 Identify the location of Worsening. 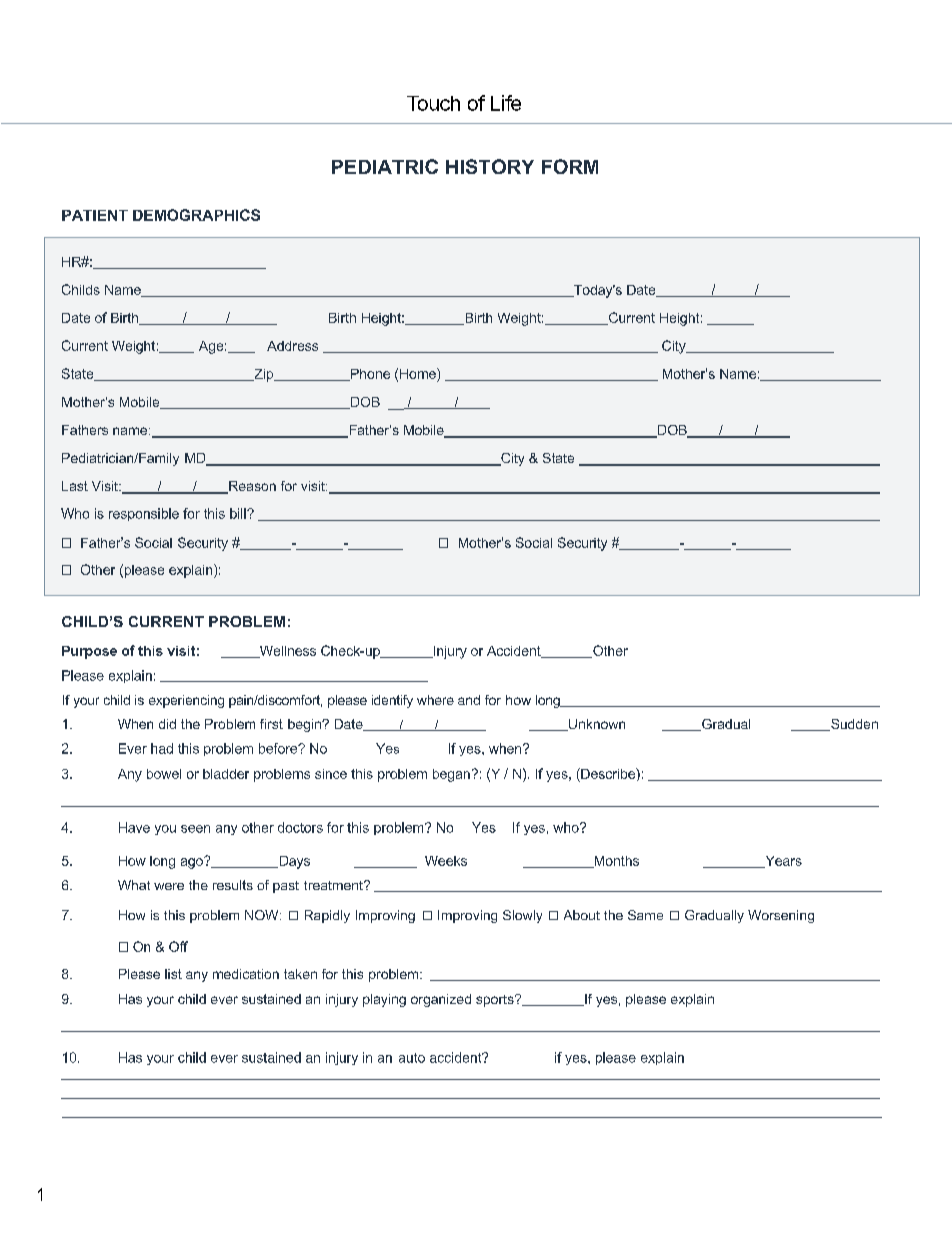
(781, 916).
